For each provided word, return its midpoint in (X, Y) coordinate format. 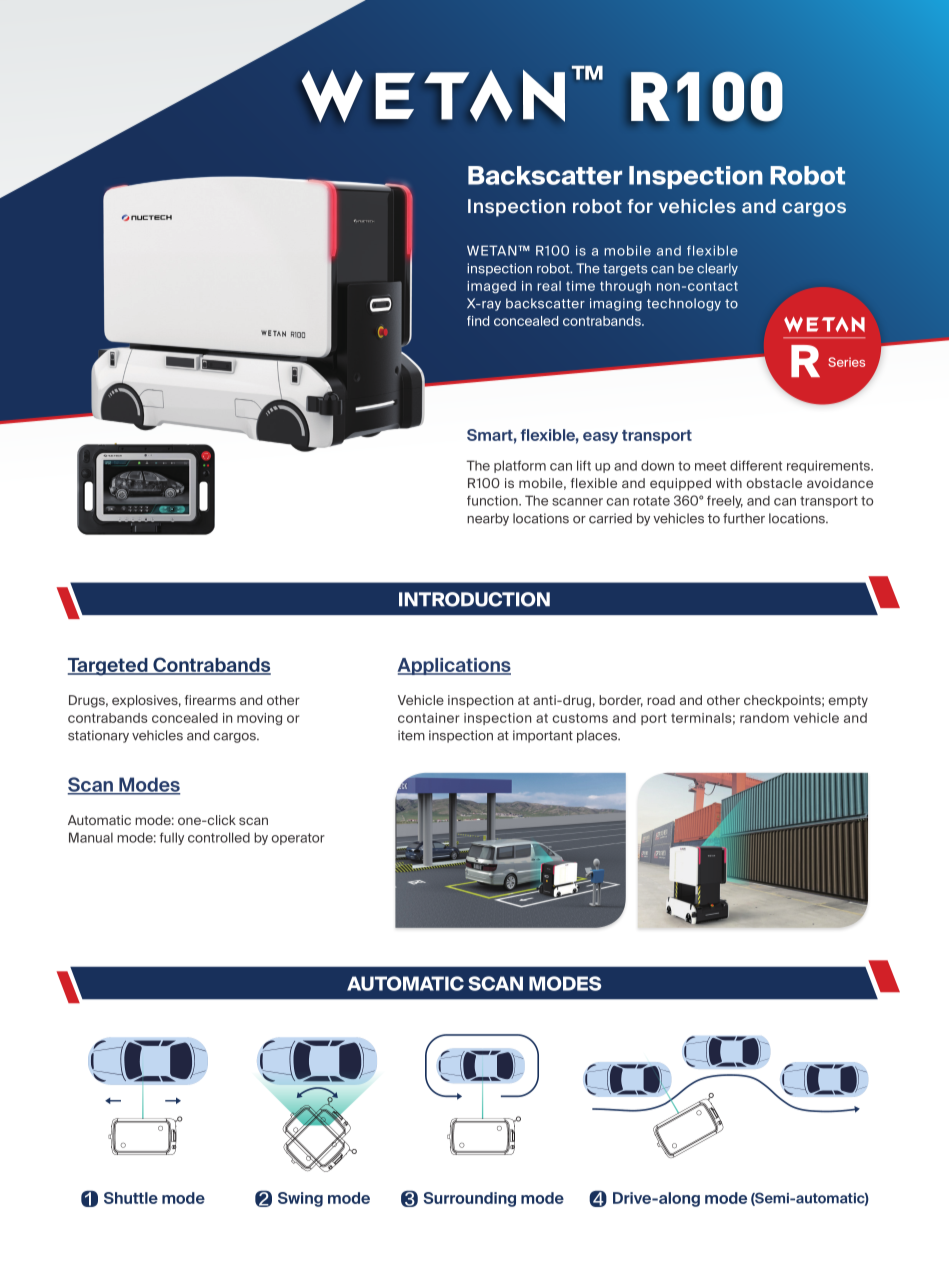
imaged (491, 287)
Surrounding (469, 1199)
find (478, 321)
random (764, 718)
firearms (210, 700)
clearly (717, 269)
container (429, 718)
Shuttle (131, 1198)
